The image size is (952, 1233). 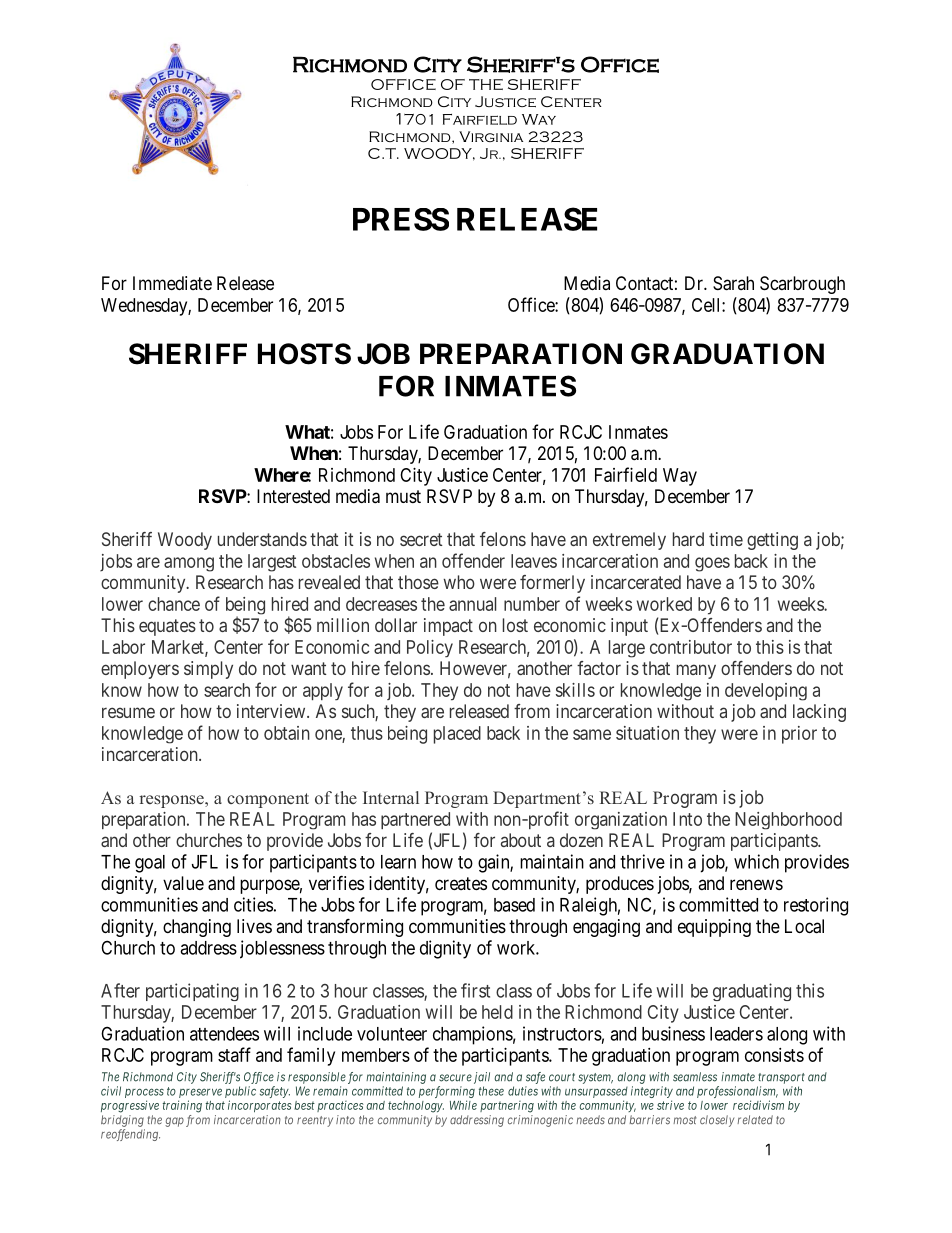 I want to click on must, so click(x=403, y=496).
